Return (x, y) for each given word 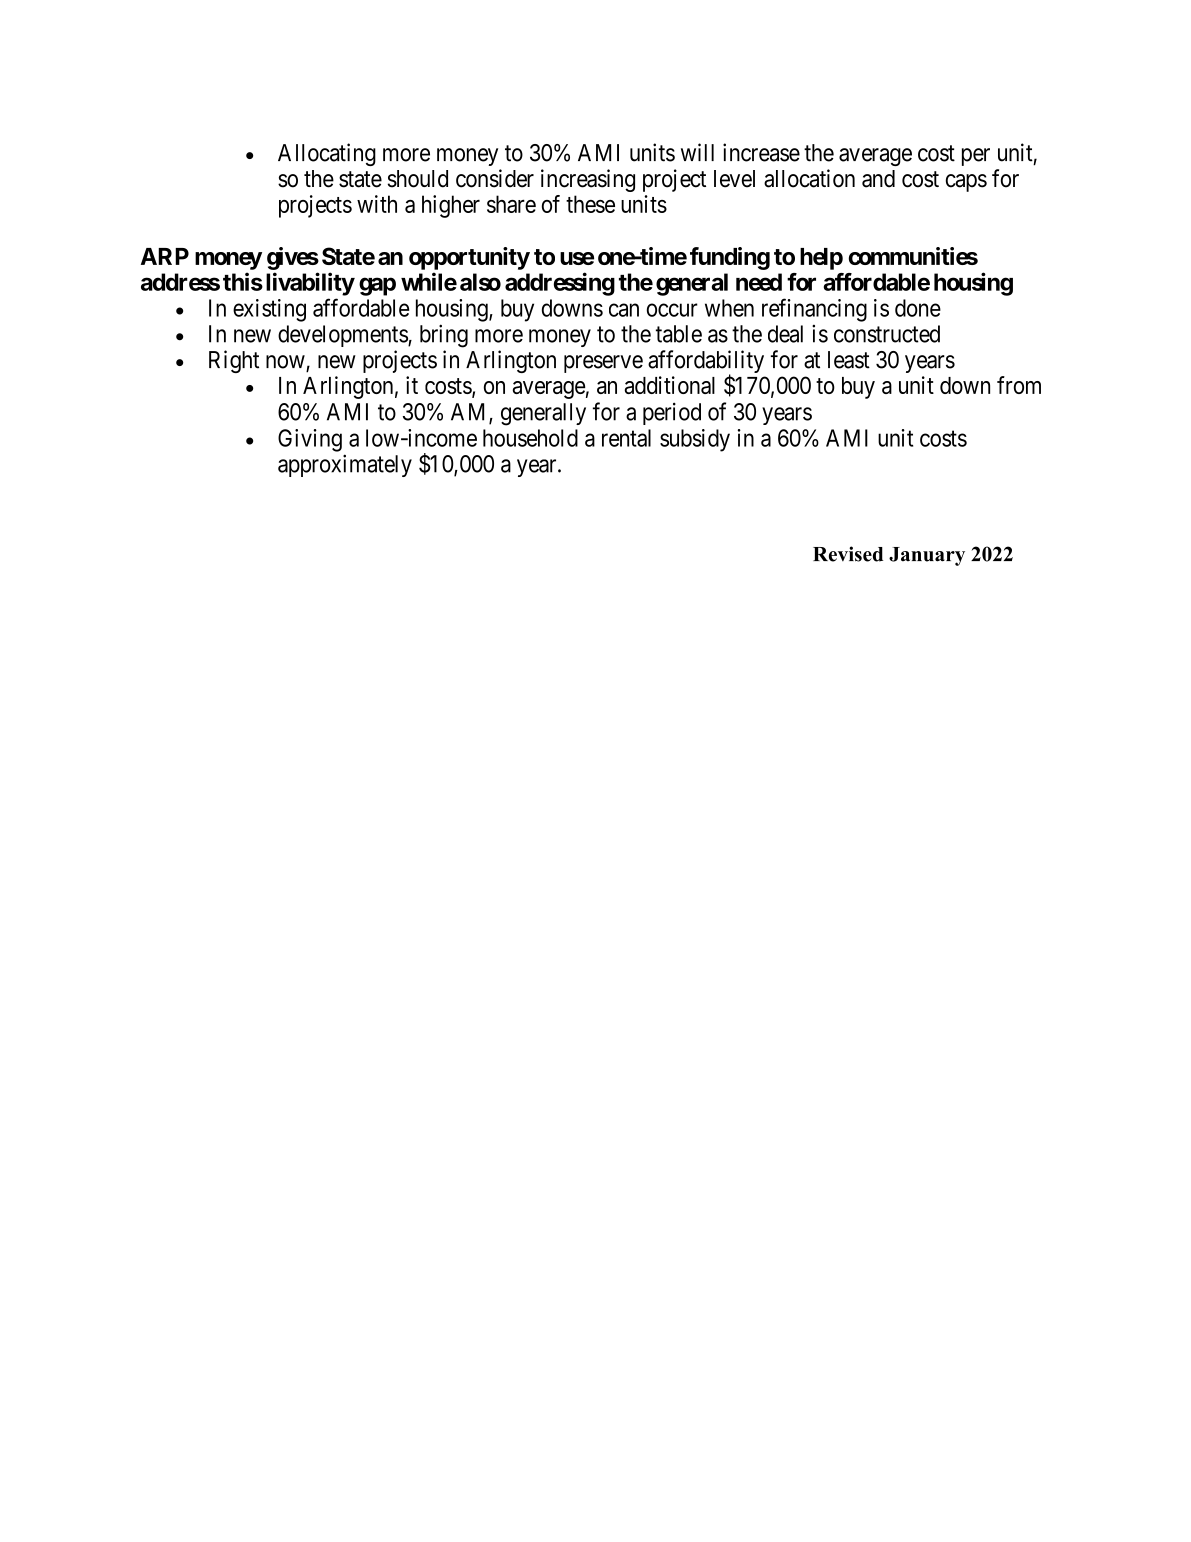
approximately (345, 465)
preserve (603, 364)
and (878, 179)
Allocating (327, 154)
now (286, 363)
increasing (588, 180)
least (849, 360)
